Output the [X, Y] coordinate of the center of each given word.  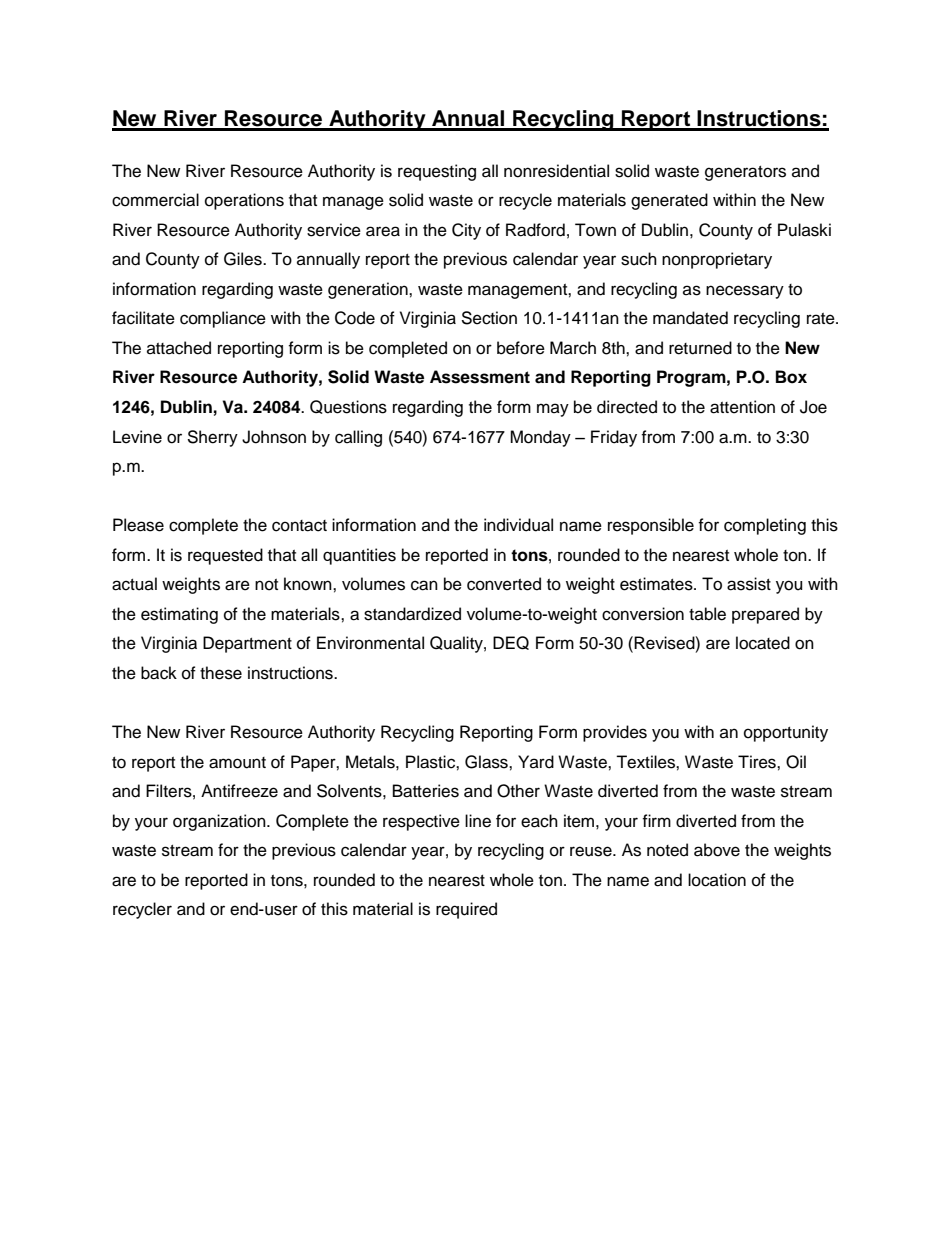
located [763, 643]
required [466, 910]
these [221, 673]
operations [244, 201]
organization [220, 822]
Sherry [212, 438]
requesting [437, 172]
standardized [412, 614]
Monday [540, 438]
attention [742, 407]
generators [745, 173]
